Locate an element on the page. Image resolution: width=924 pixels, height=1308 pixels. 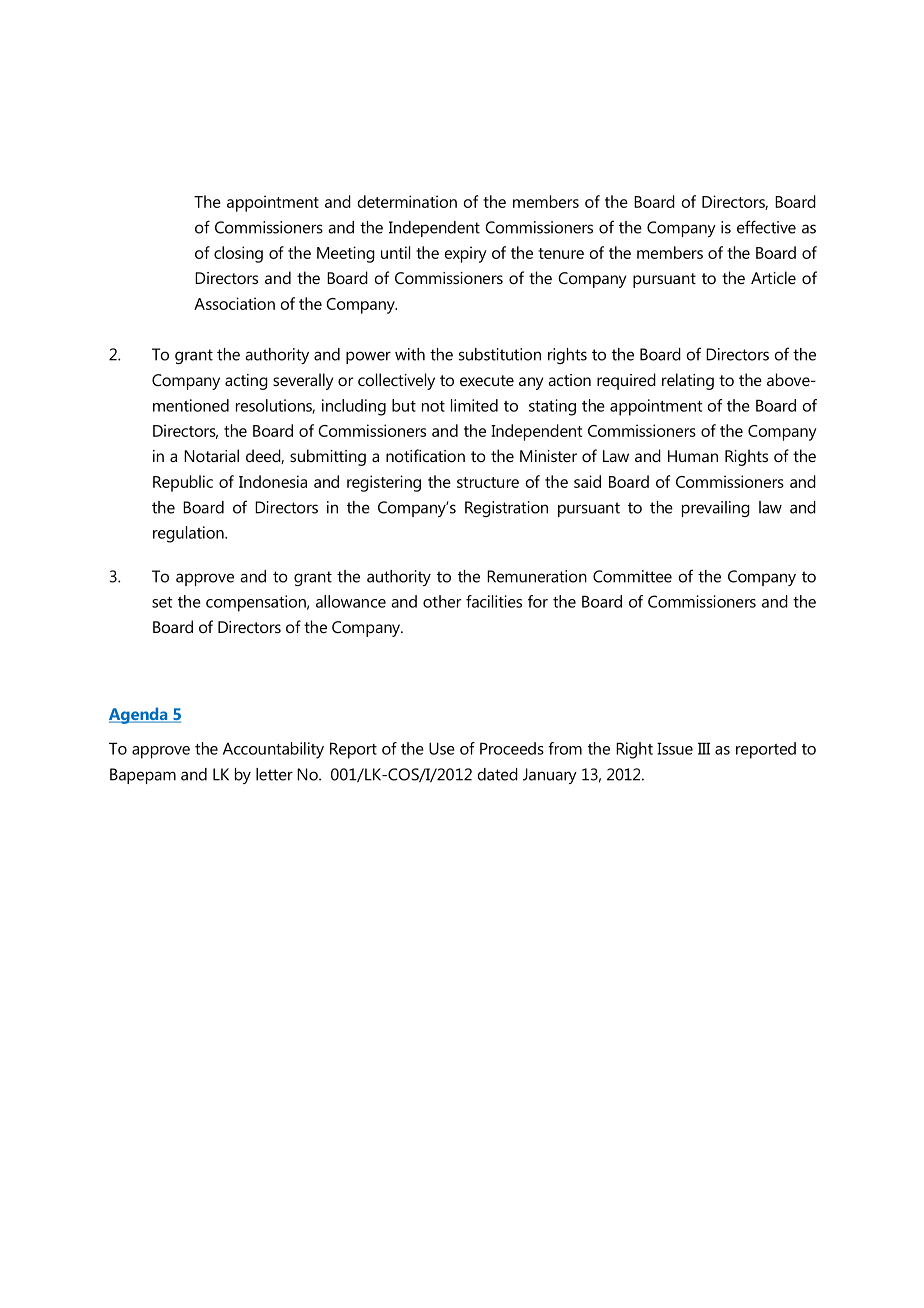
effective is located at coordinates (766, 227).
